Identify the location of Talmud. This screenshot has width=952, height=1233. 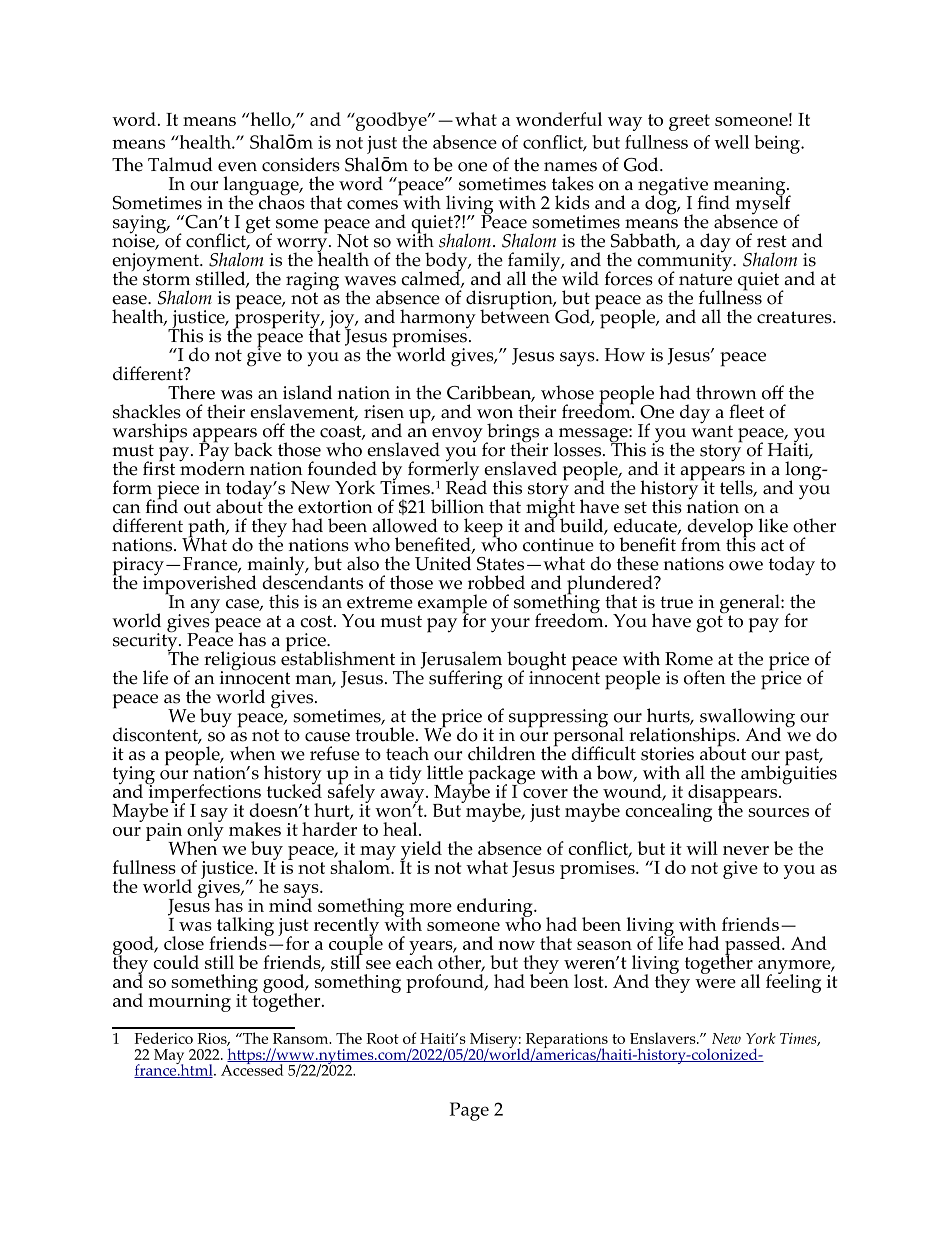
(180, 164).
